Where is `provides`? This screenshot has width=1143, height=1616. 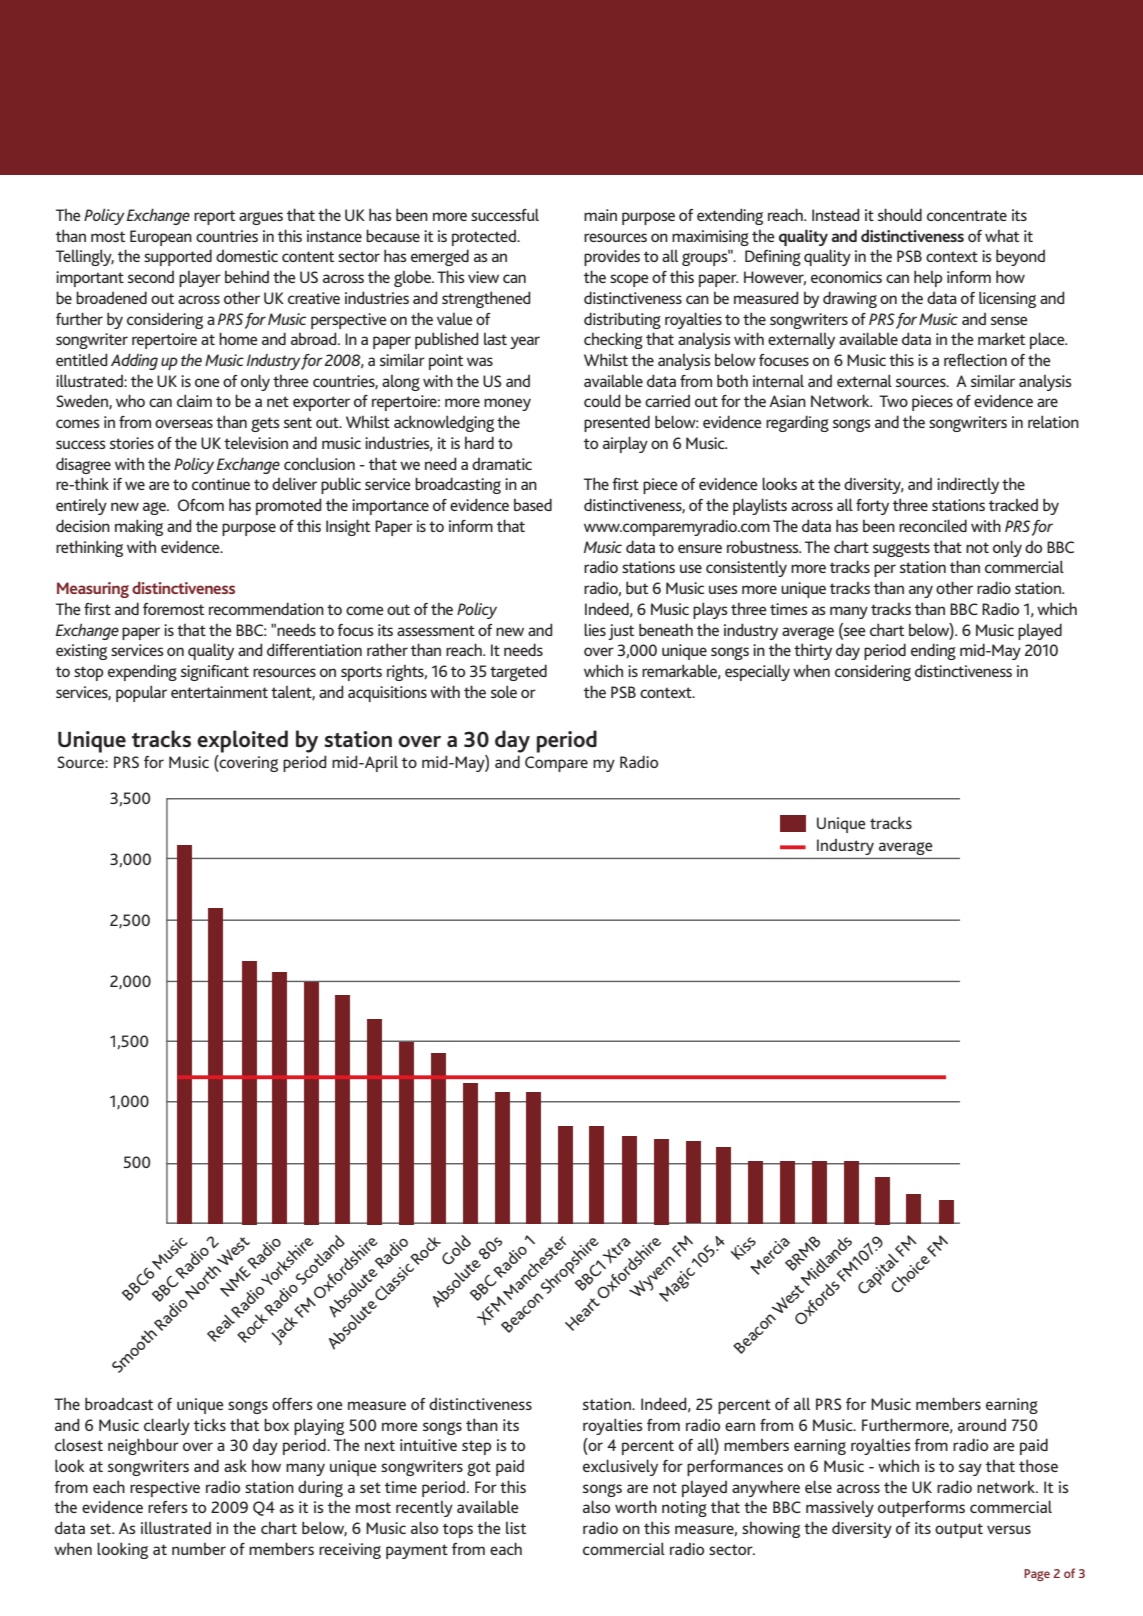 provides is located at coordinates (612, 257).
